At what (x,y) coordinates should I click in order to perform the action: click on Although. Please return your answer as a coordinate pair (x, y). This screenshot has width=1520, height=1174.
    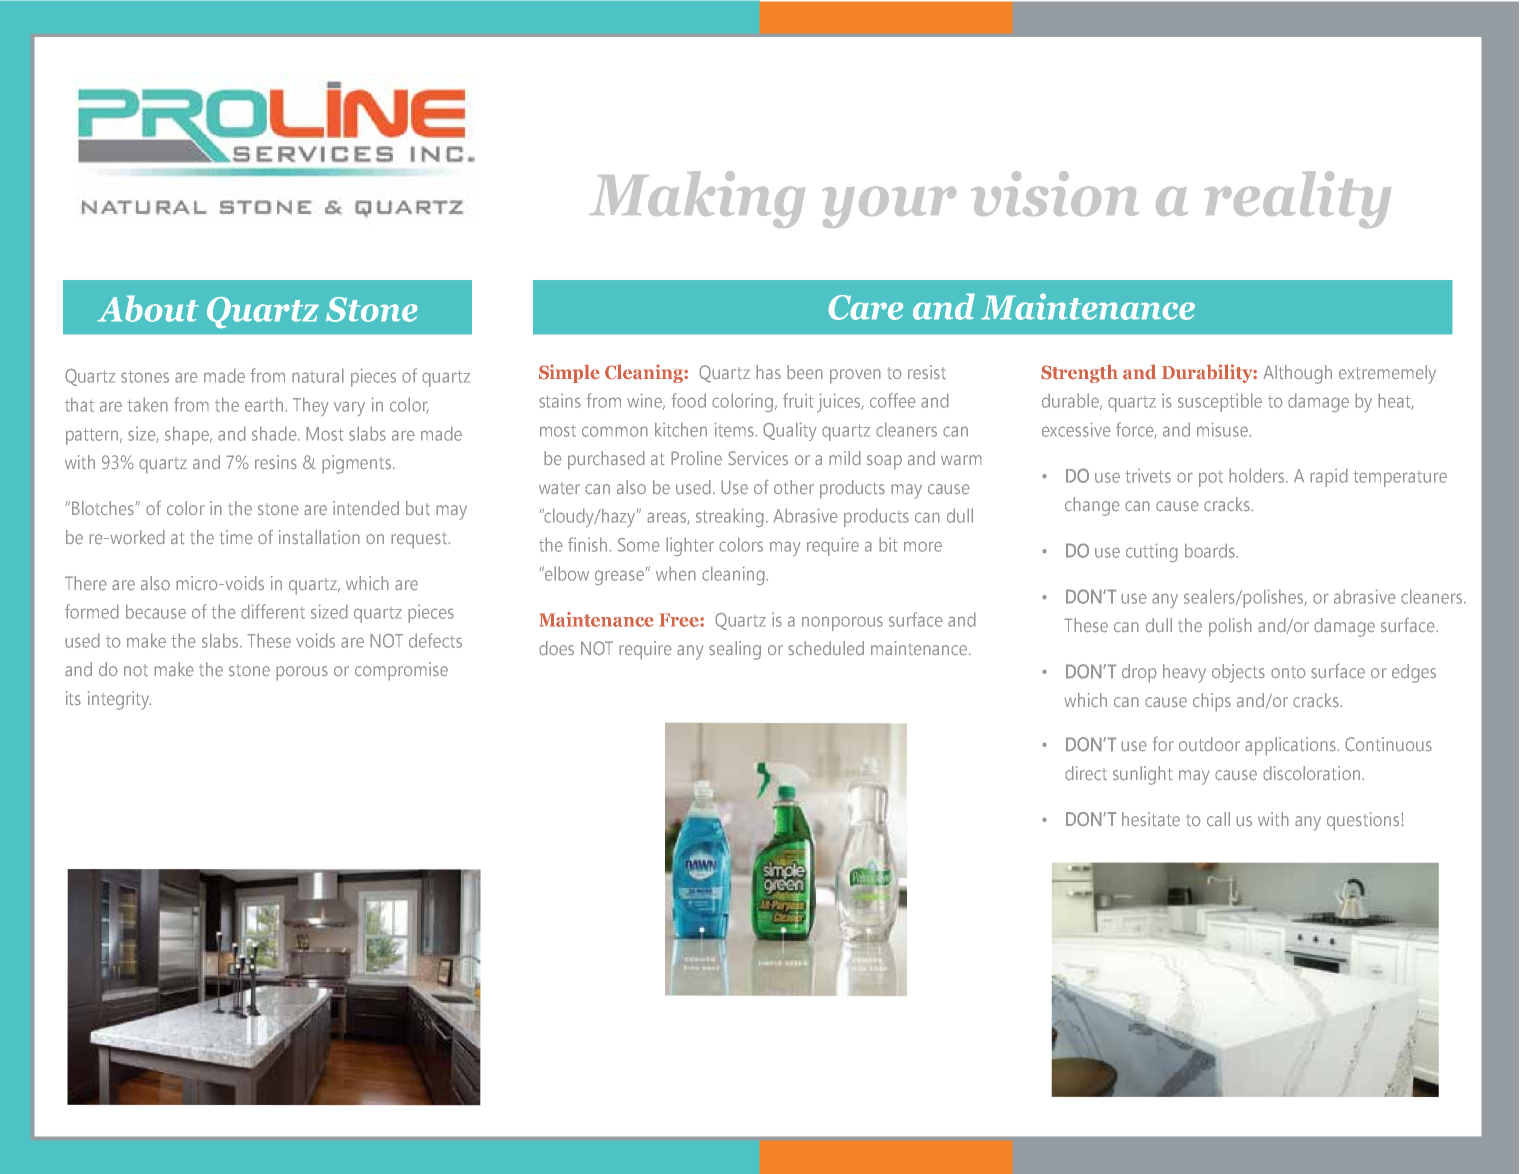
    Looking at the image, I should click on (1297, 374).
